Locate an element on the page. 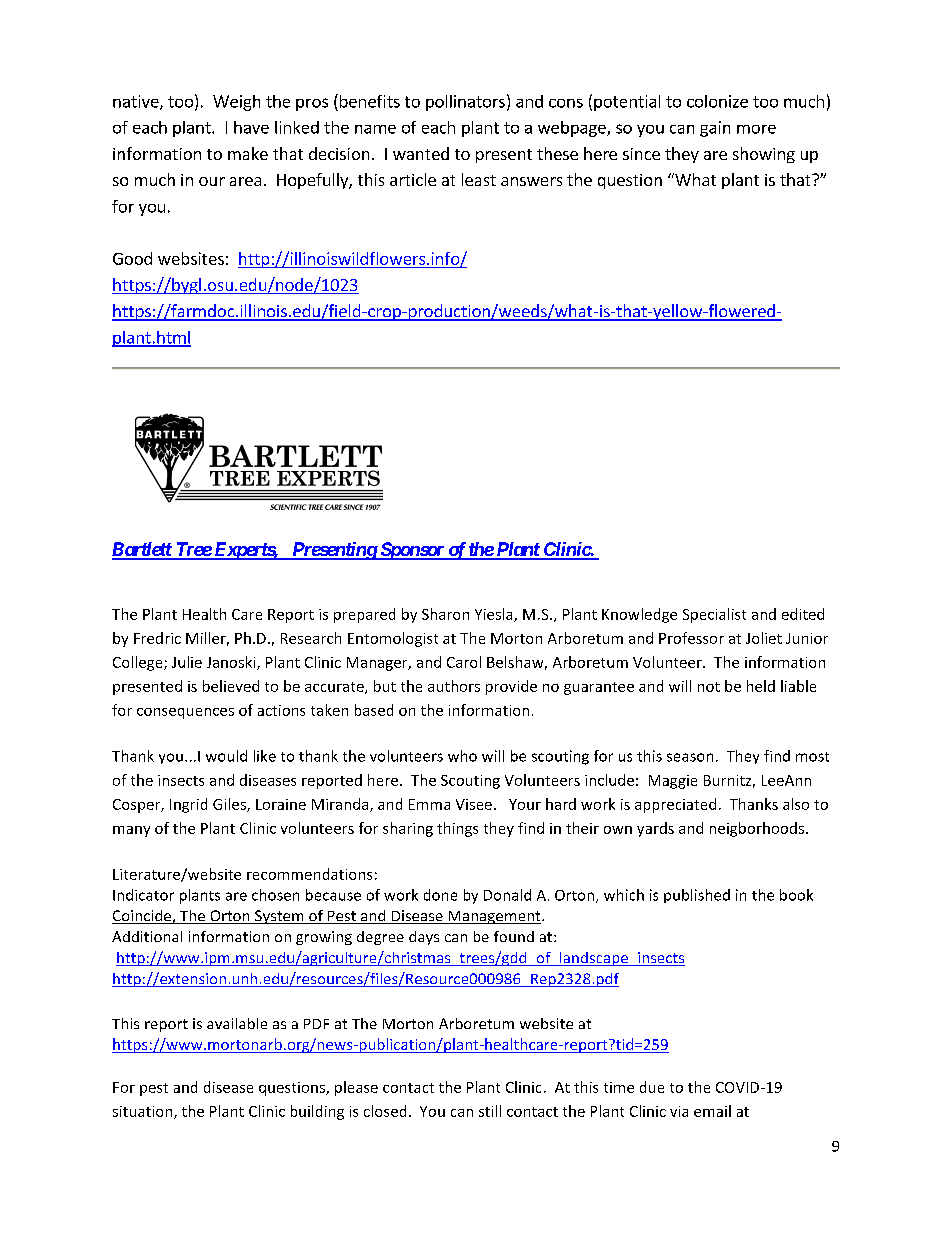 This image has width=952, height=1233. have is located at coordinates (251, 127).
